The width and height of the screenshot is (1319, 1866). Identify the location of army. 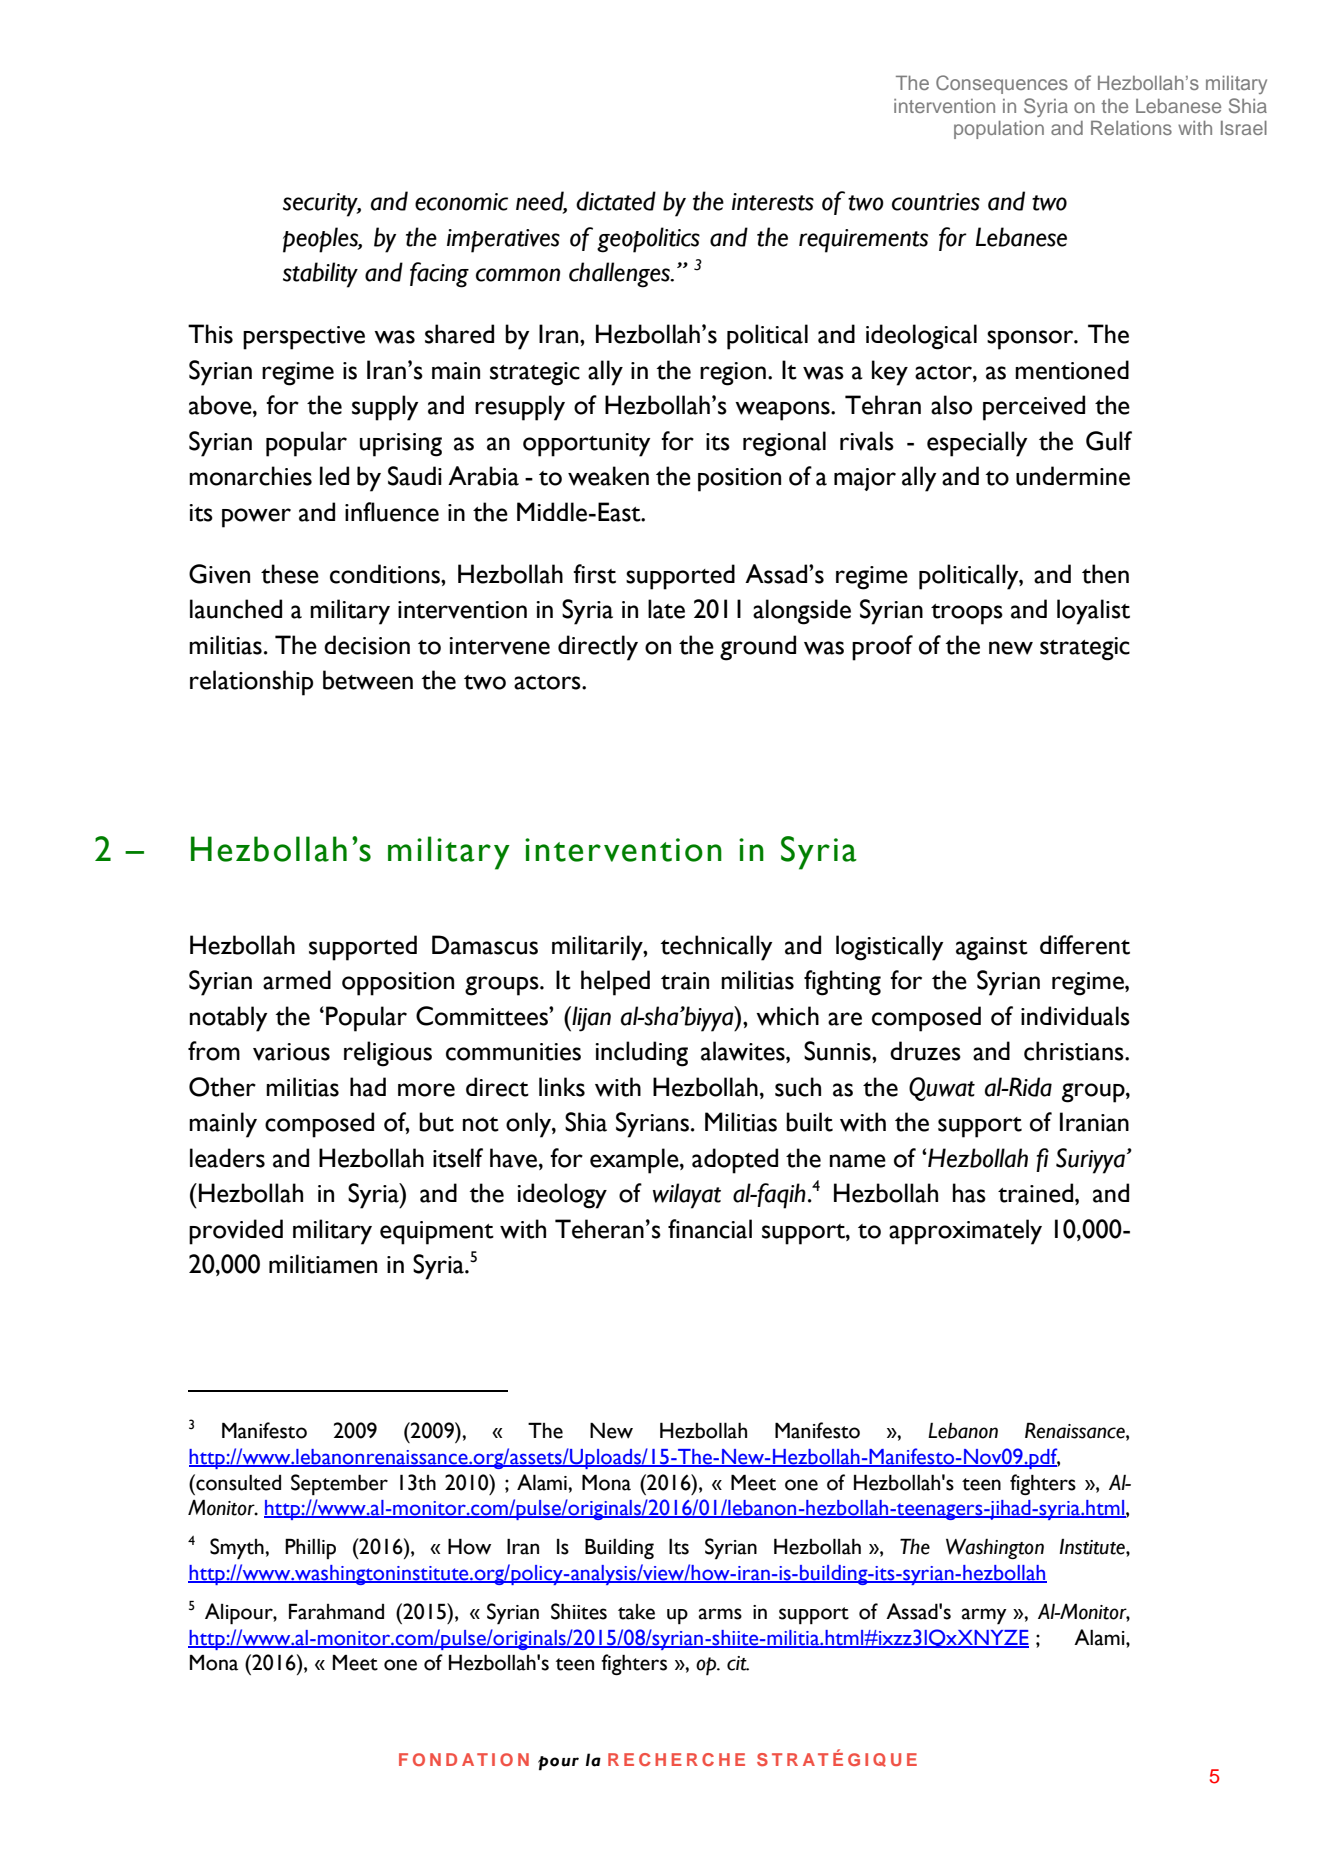
(984, 1616).
